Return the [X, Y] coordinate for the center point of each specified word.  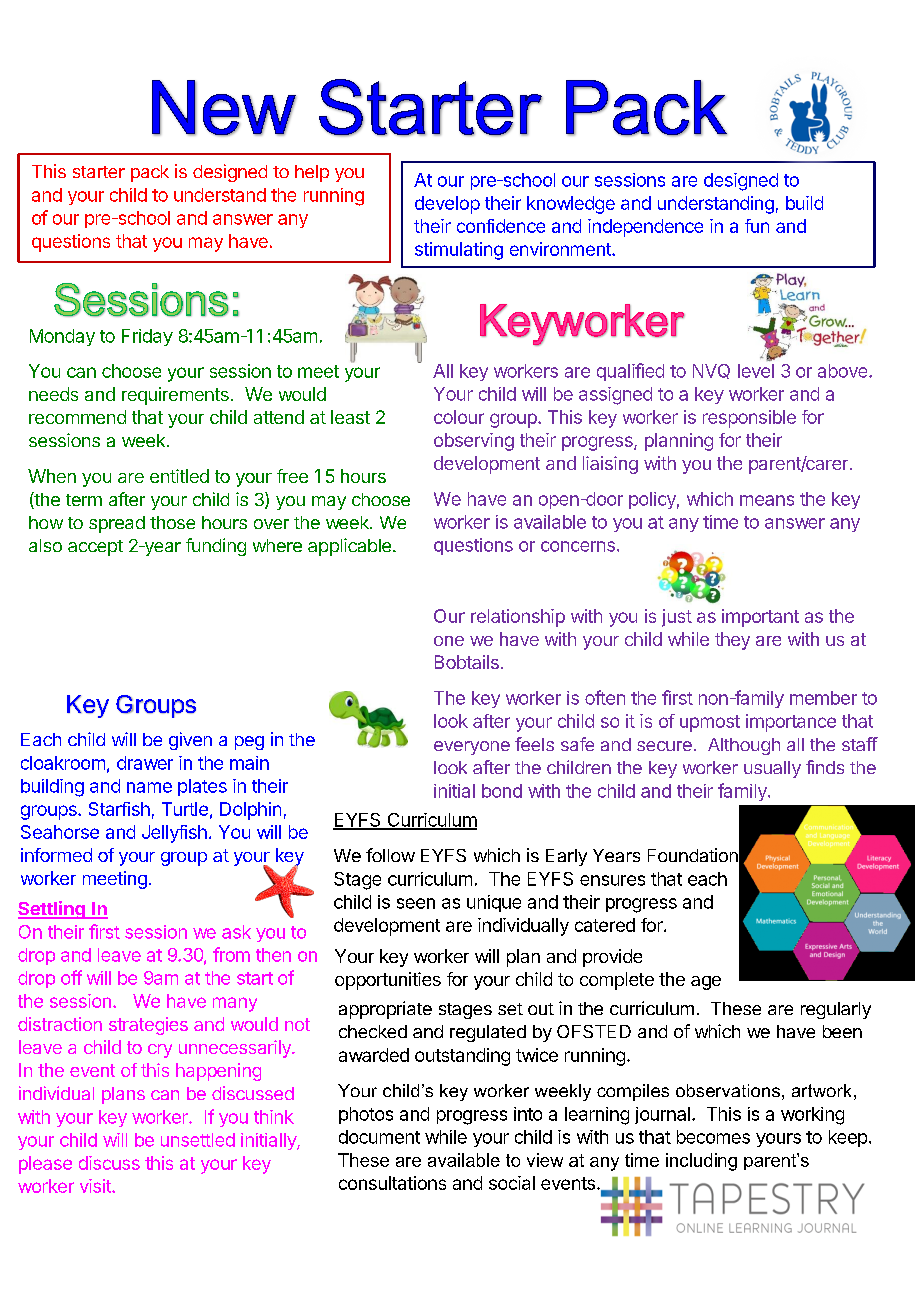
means [767, 500]
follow [390, 855]
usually [772, 769]
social [512, 1183]
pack [150, 173]
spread [117, 524]
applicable [349, 547]
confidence [501, 226]
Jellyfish [174, 834]
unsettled [198, 1140]
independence [645, 228]
